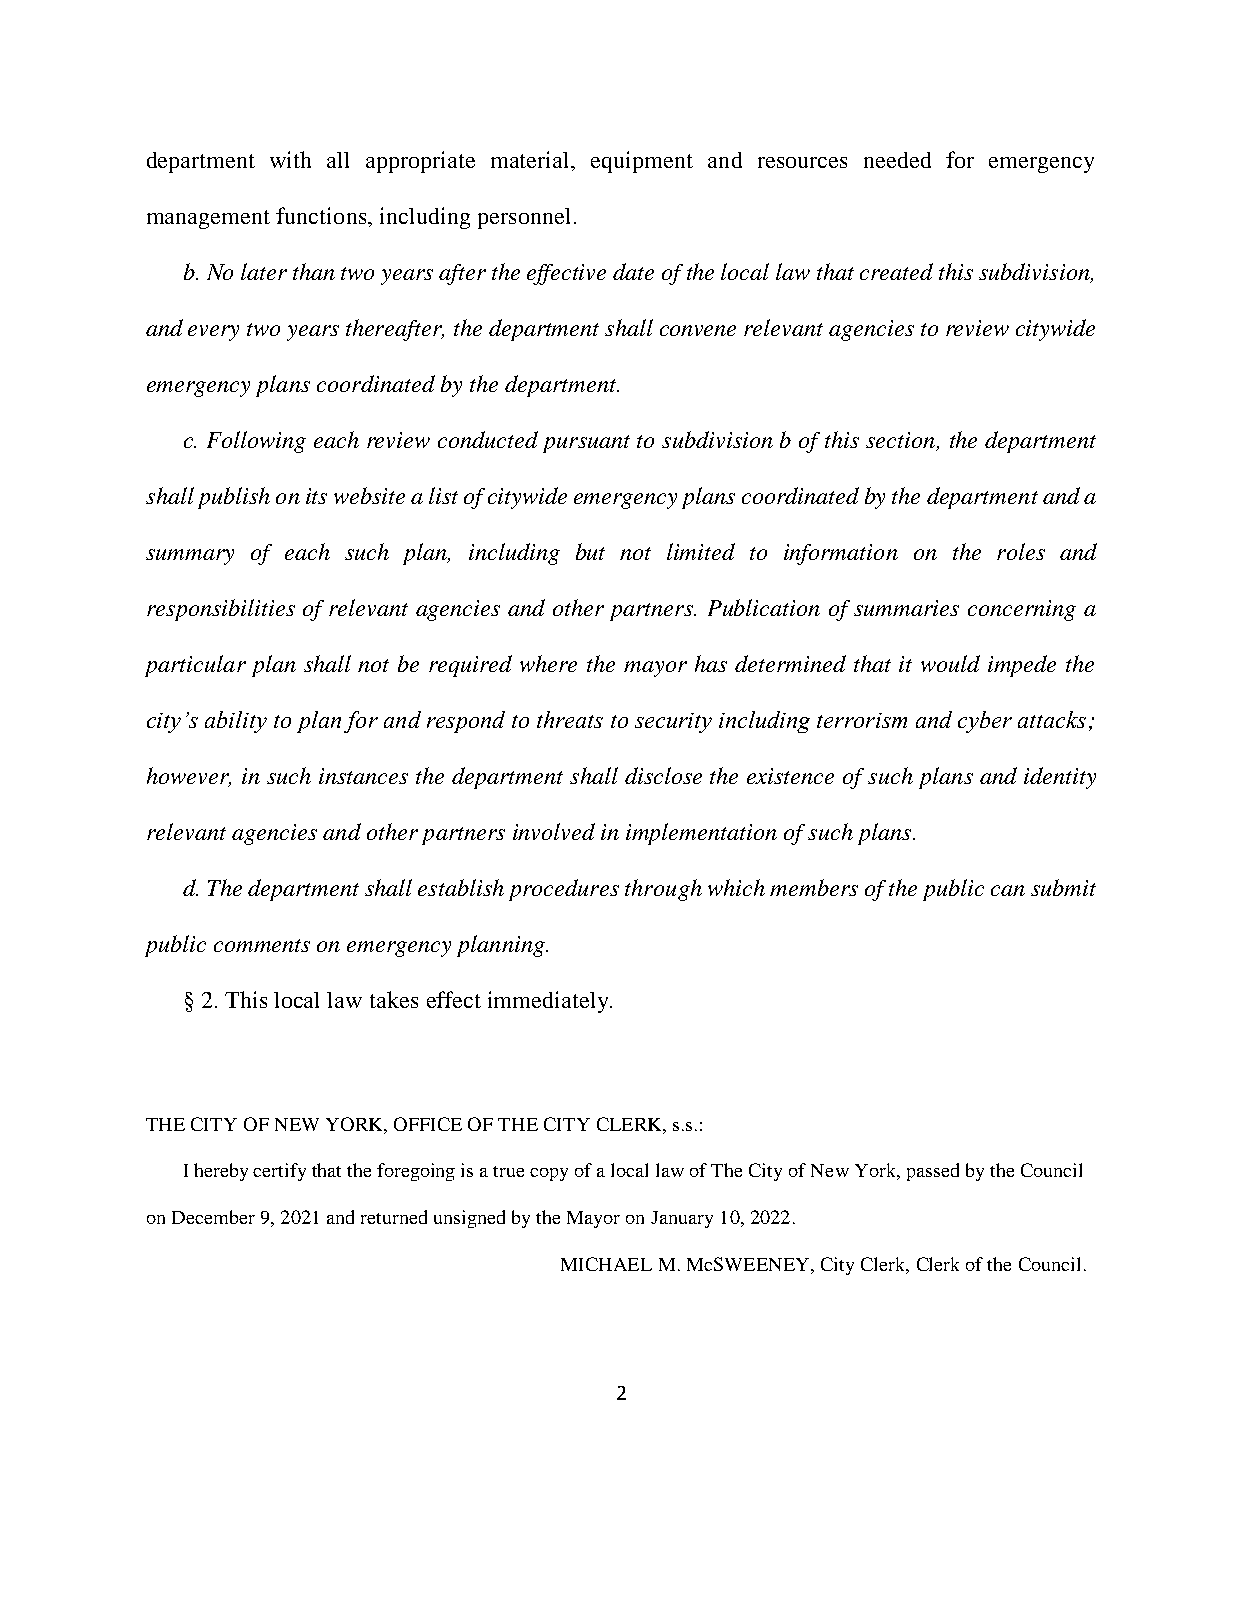 This screenshot has width=1242, height=1607. I want to click on passed, so click(933, 1172).
